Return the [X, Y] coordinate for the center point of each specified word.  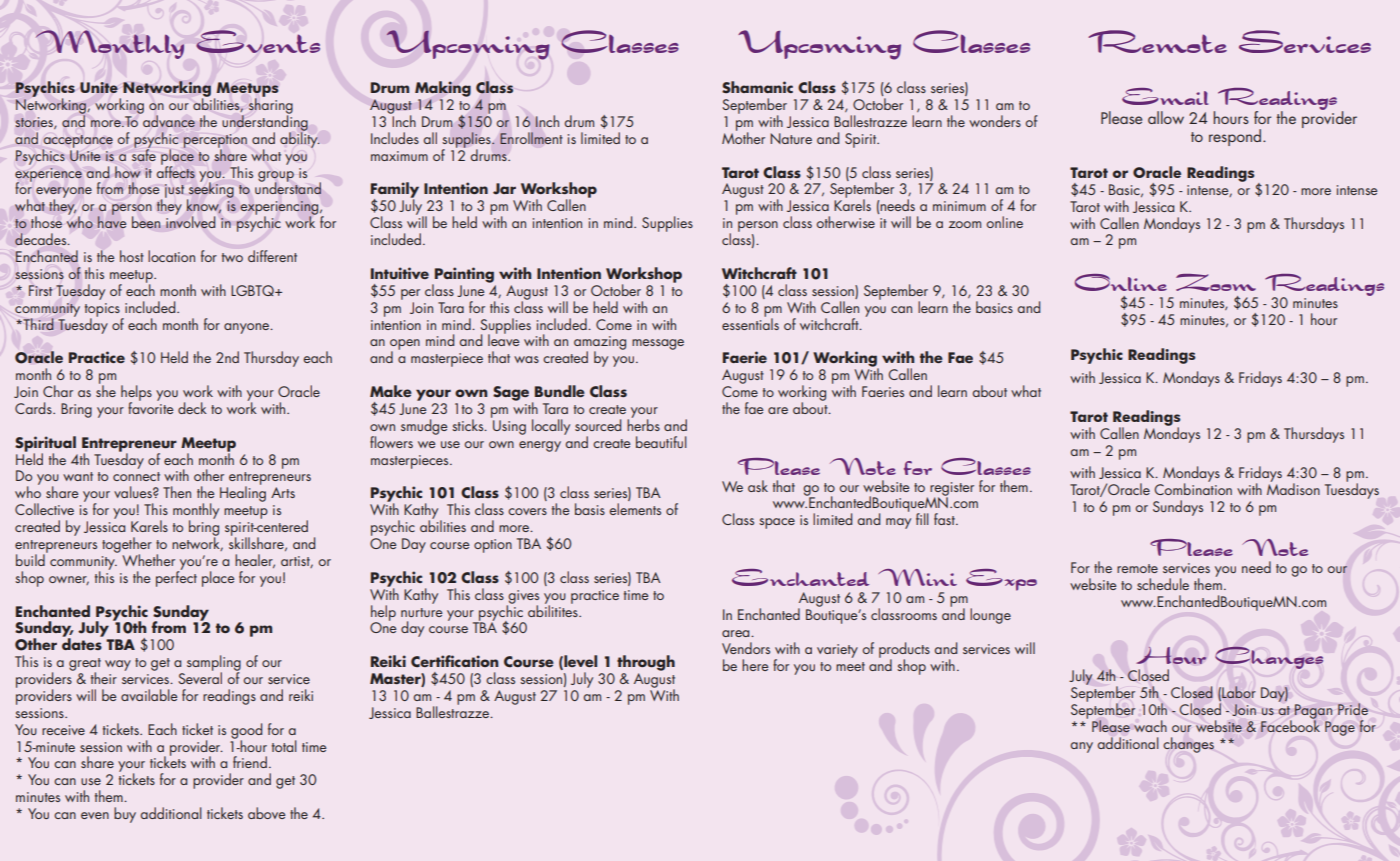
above [266, 813]
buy [125, 815]
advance [168, 120]
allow [1166, 117]
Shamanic [757, 87]
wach [1150, 726]
